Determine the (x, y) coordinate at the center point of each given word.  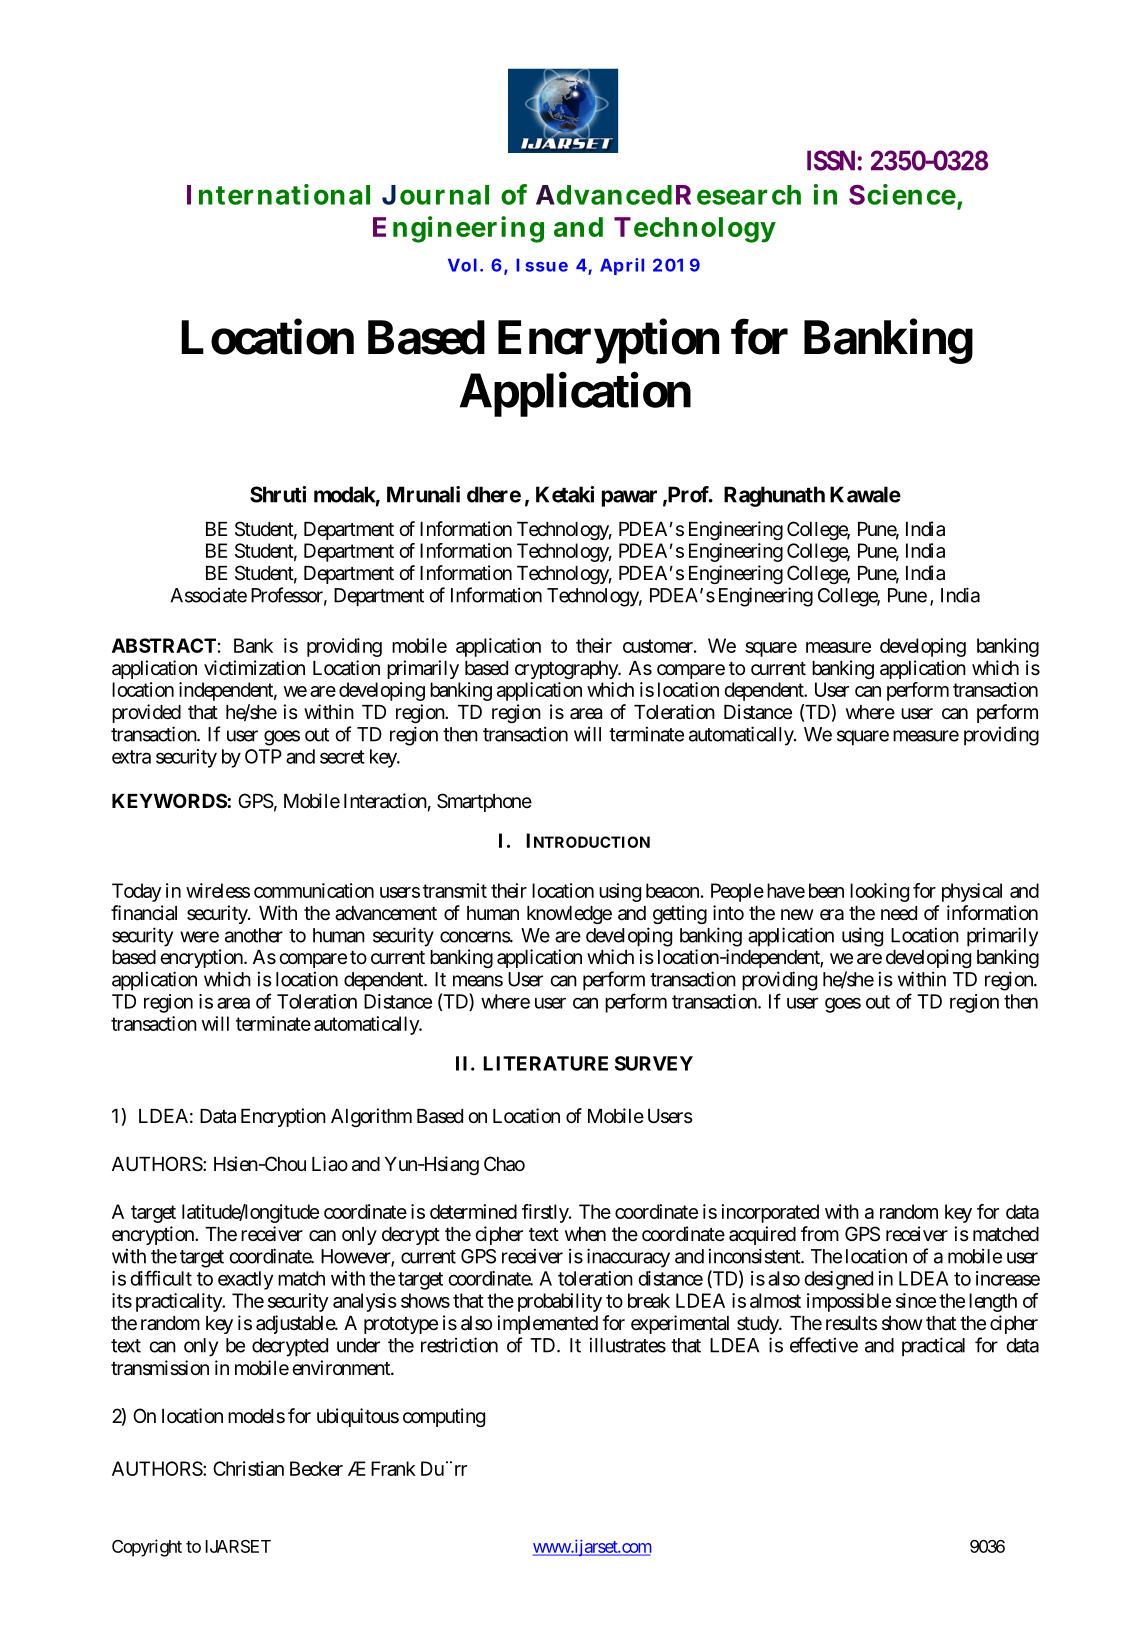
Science (902, 194)
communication (314, 890)
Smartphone (484, 802)
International (278, 194)
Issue (542, 265)
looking (879, 892)
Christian (248, 1468)
